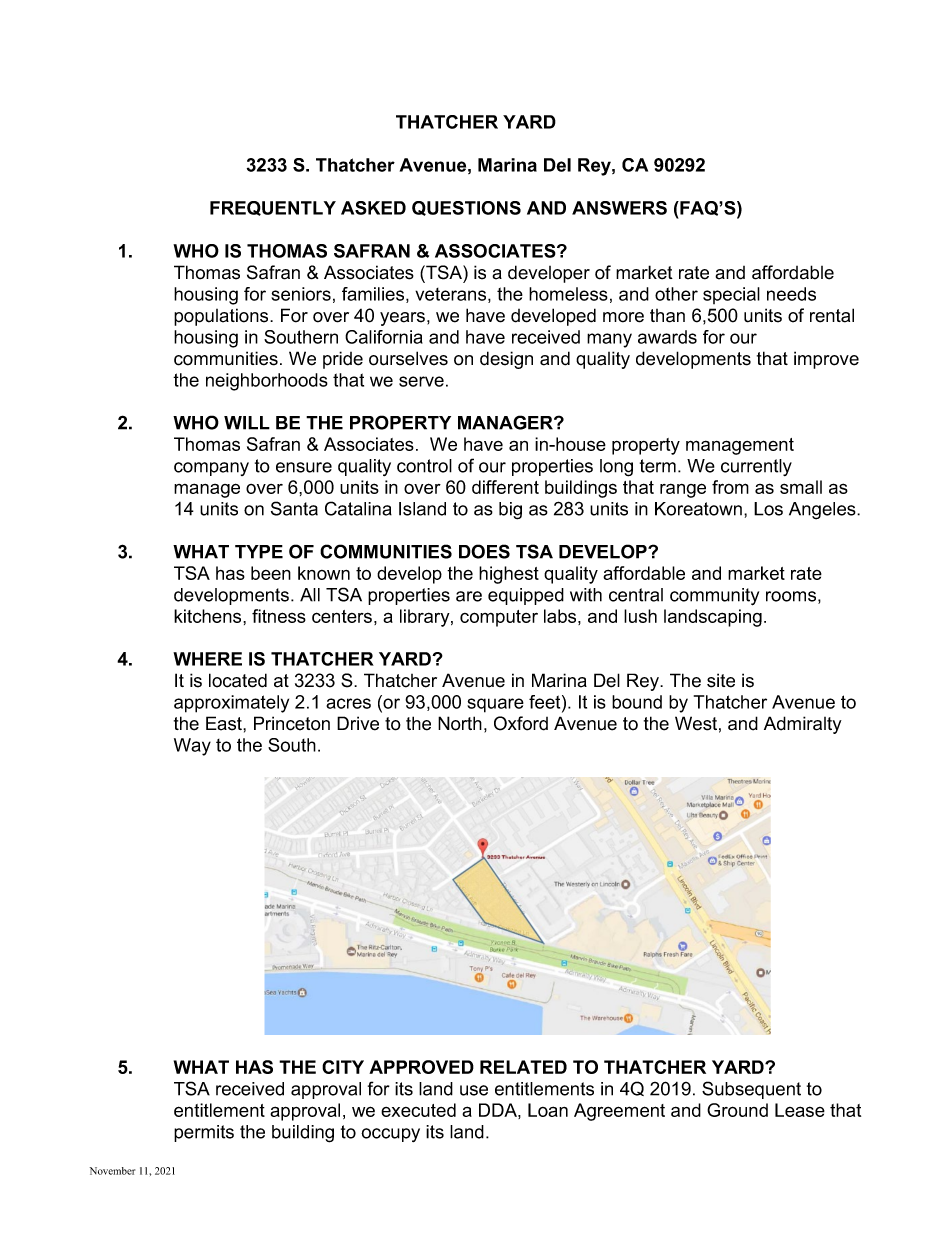  Describe the element at coordinates (421, 1067) in the screenshot. I see `APPROVED` at that location.
